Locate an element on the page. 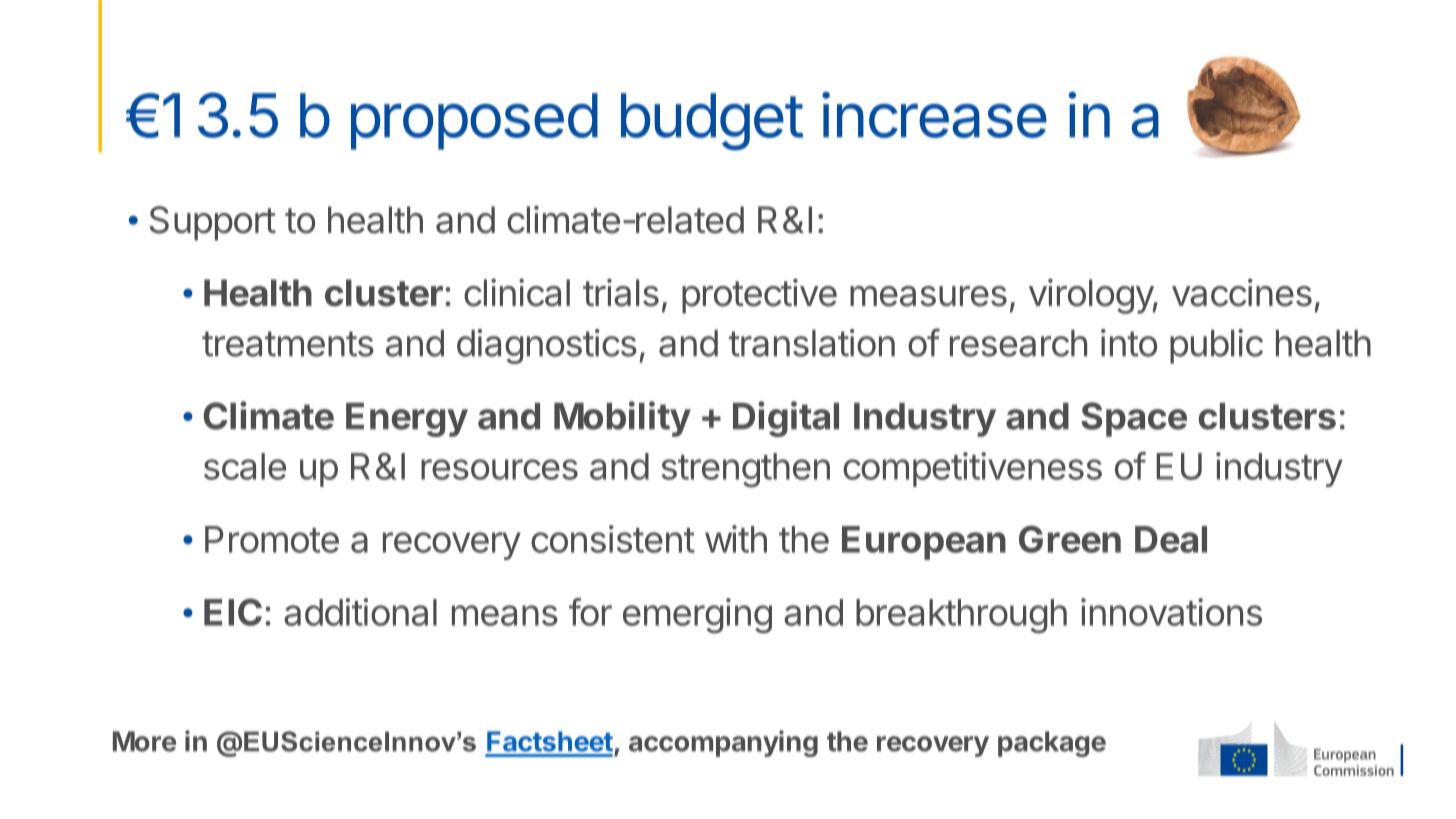 This image has height=819, width=1456. More is located at coordinates (144, 741).
